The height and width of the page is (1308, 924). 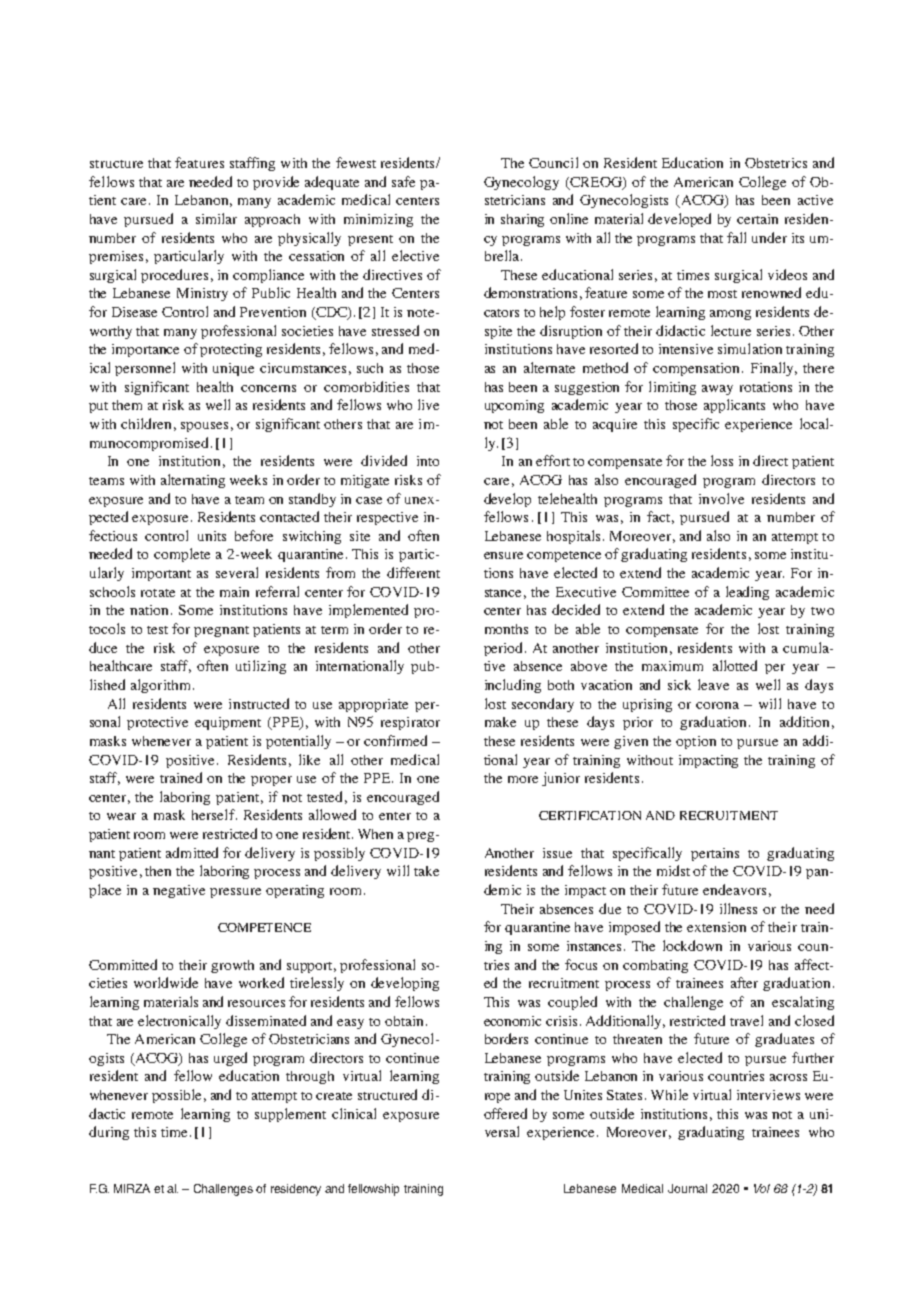 I want to click on safe, so click(x=403, y=181).
